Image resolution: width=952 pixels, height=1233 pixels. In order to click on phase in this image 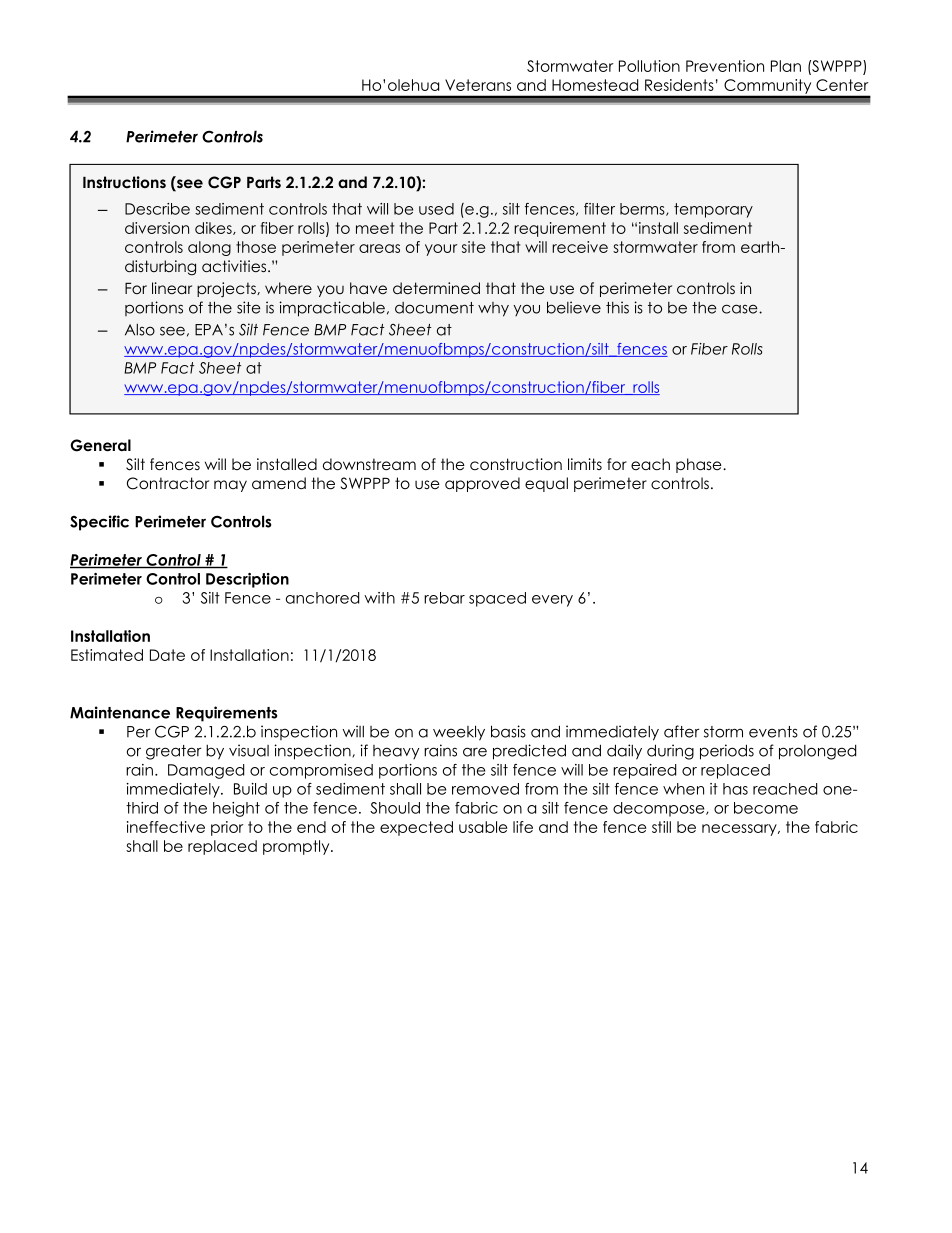, I will do `click(700, 465)`.
